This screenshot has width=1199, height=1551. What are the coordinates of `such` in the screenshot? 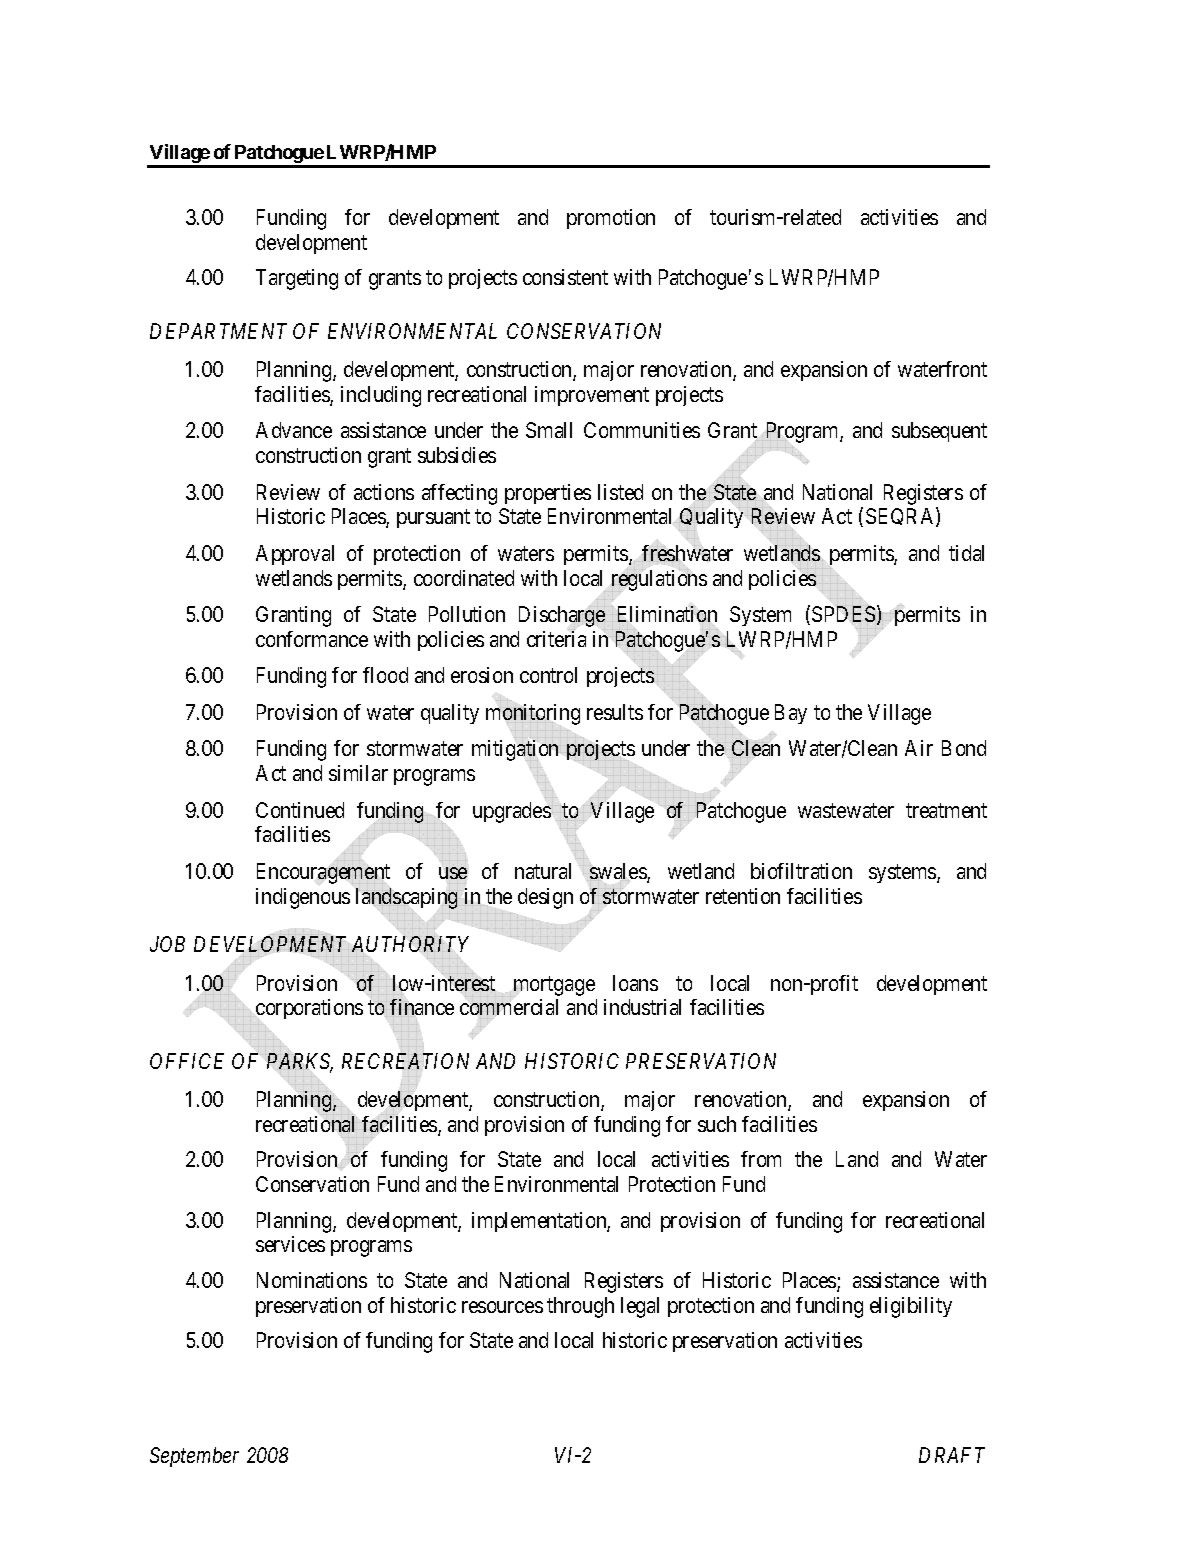 It's located at (717, 1124).
